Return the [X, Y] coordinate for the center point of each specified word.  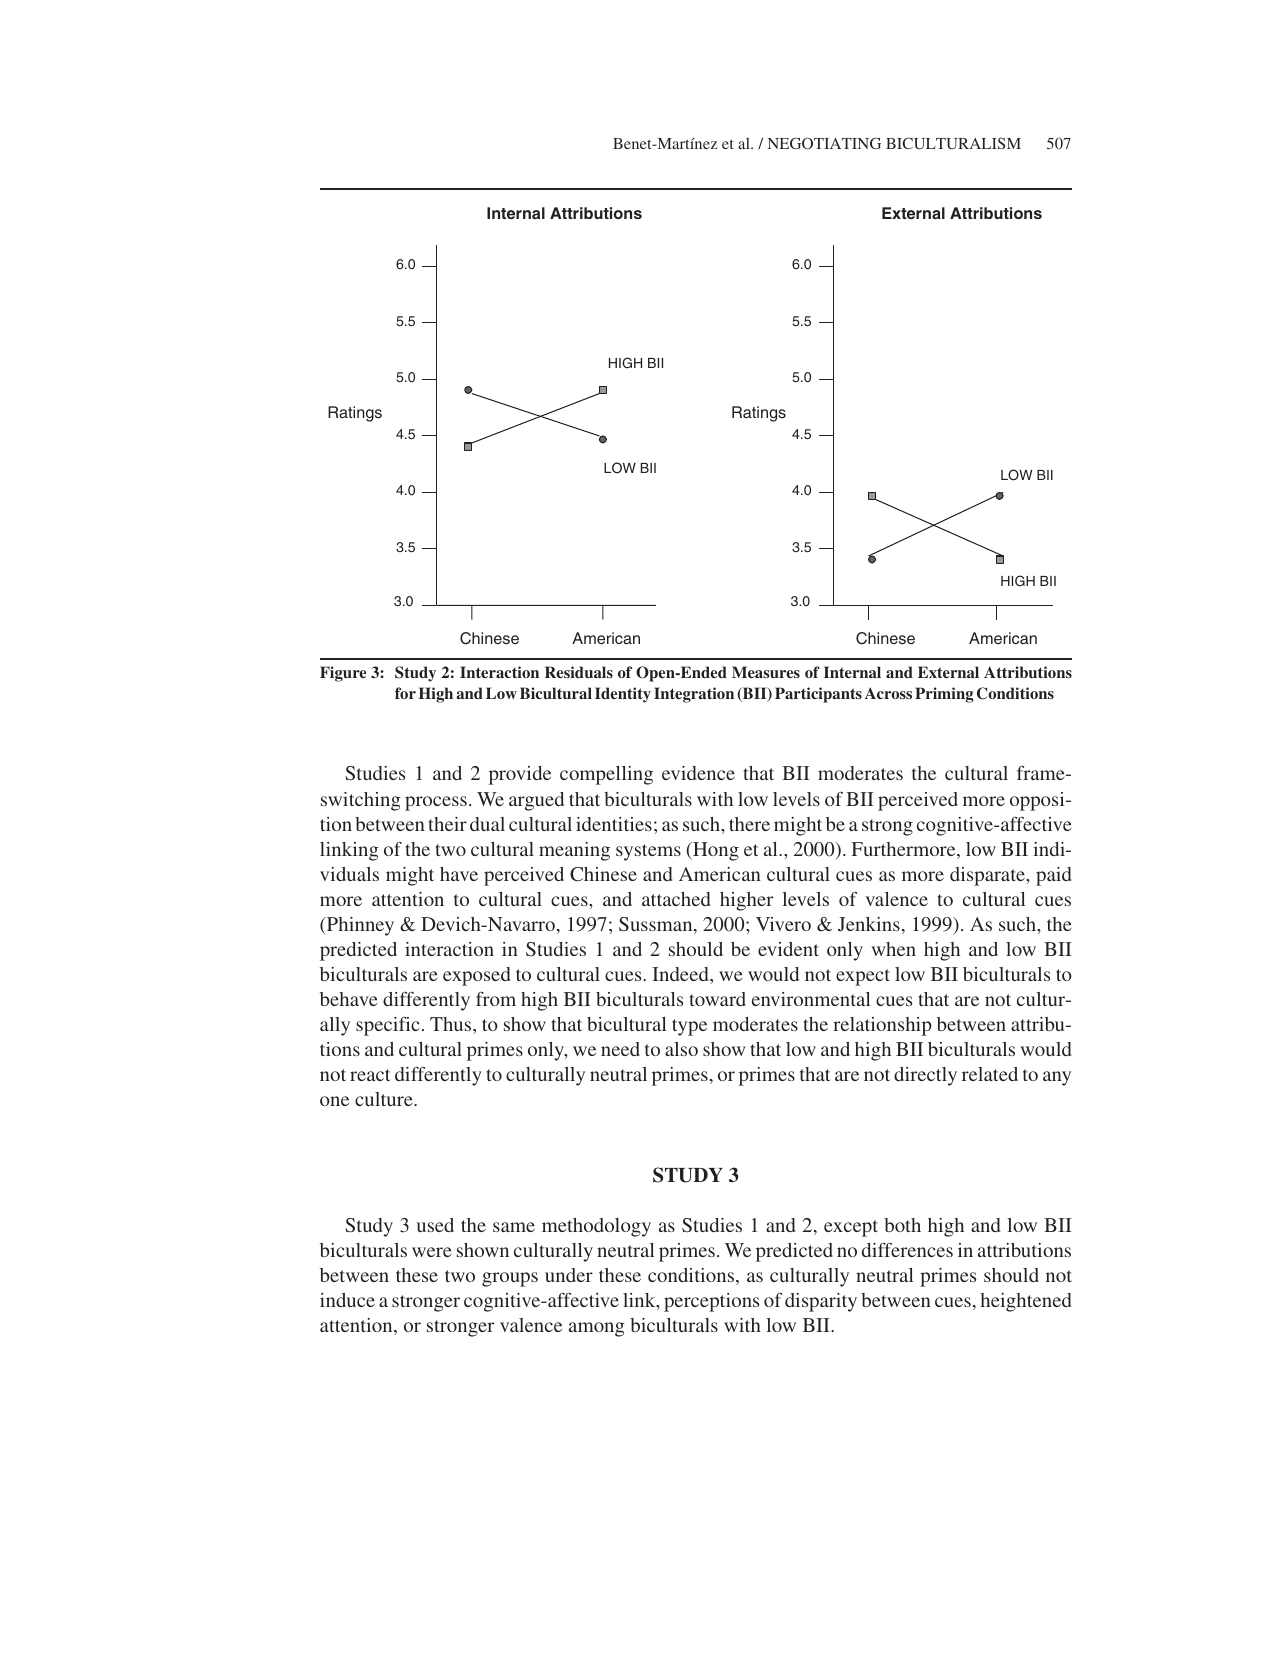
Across [888, 693]
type [689, 1027]
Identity [623, 695]
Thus [452, 1024]
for [405, 693]
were [432, 1252]
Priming [944, 695]
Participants [818, 695]
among [597, 1329]
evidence [698, 773]
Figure [343, 674]
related [990, 1074]
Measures [766, 672]
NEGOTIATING [824, 143]
